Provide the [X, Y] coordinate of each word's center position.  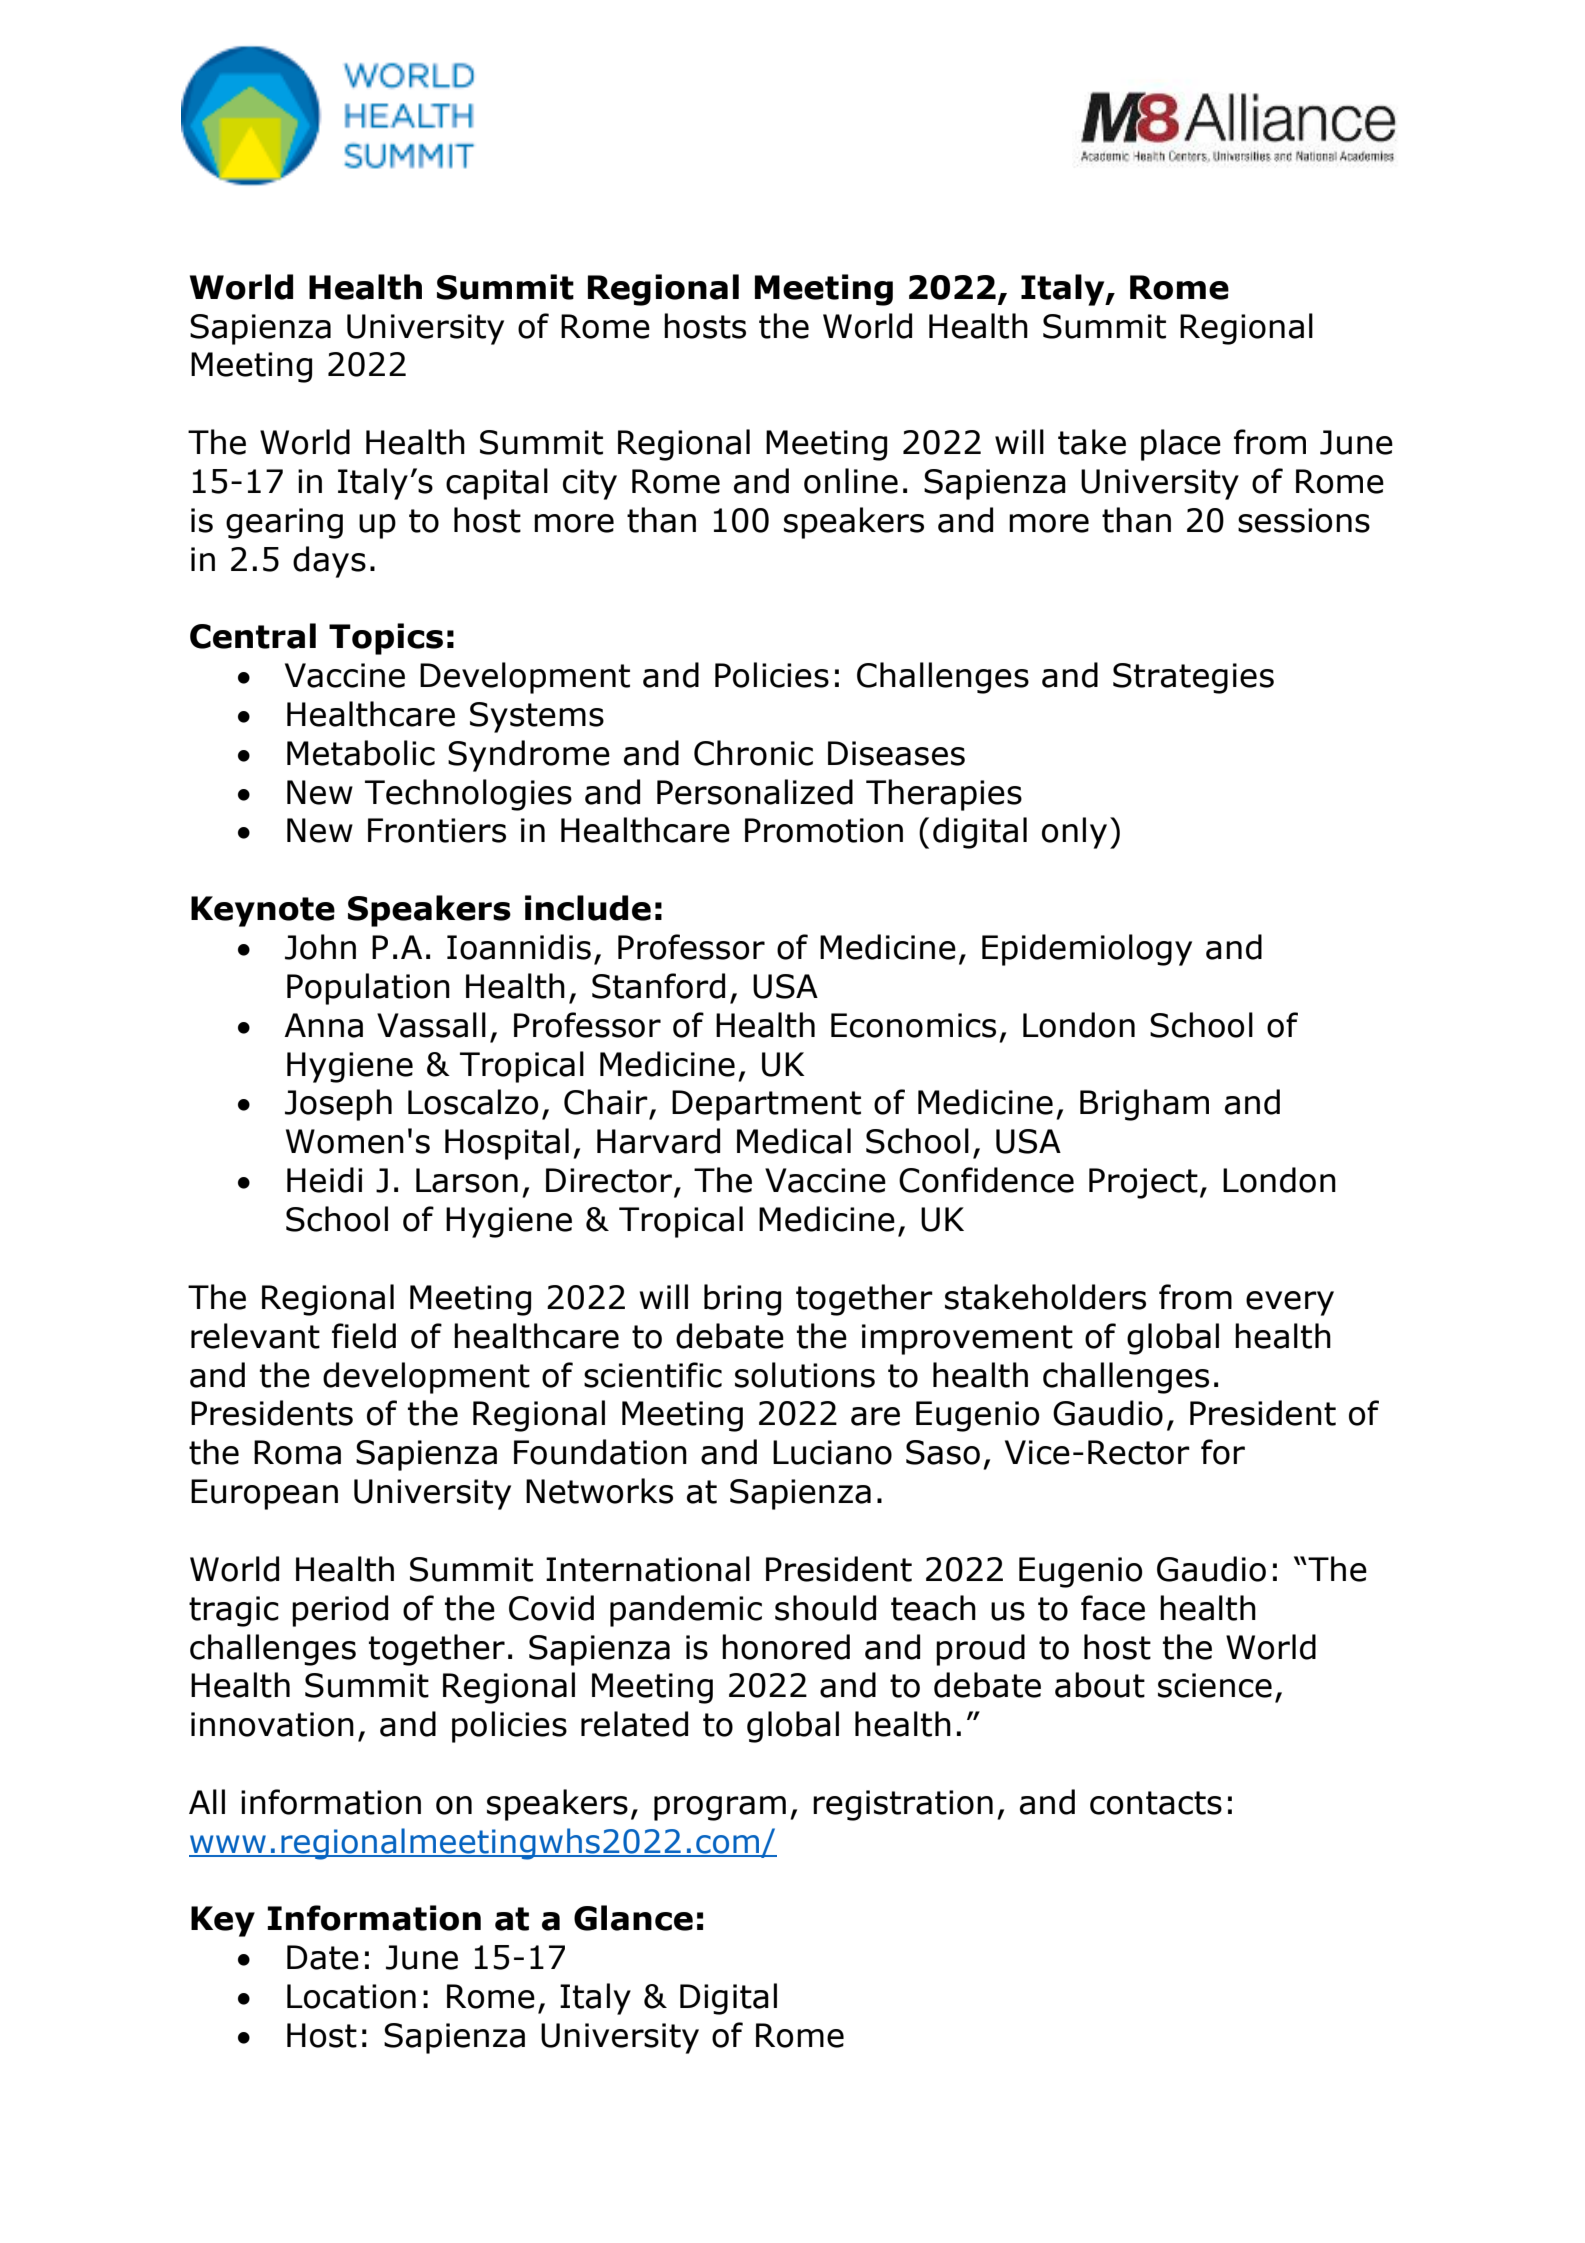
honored [786, 1647]
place [1181, 445]
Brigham [1144, 1105]
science [1215, 1685]
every [1290, 1303]
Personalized [755, 792]
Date [323, 1957]
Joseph [338, 1105]
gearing [284, 523]
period [340, 1611]
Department [766, 1105]
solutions [805, 1375]
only [1074, 833]
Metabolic [361, 753]
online [851, 481]
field [364, 1336]
